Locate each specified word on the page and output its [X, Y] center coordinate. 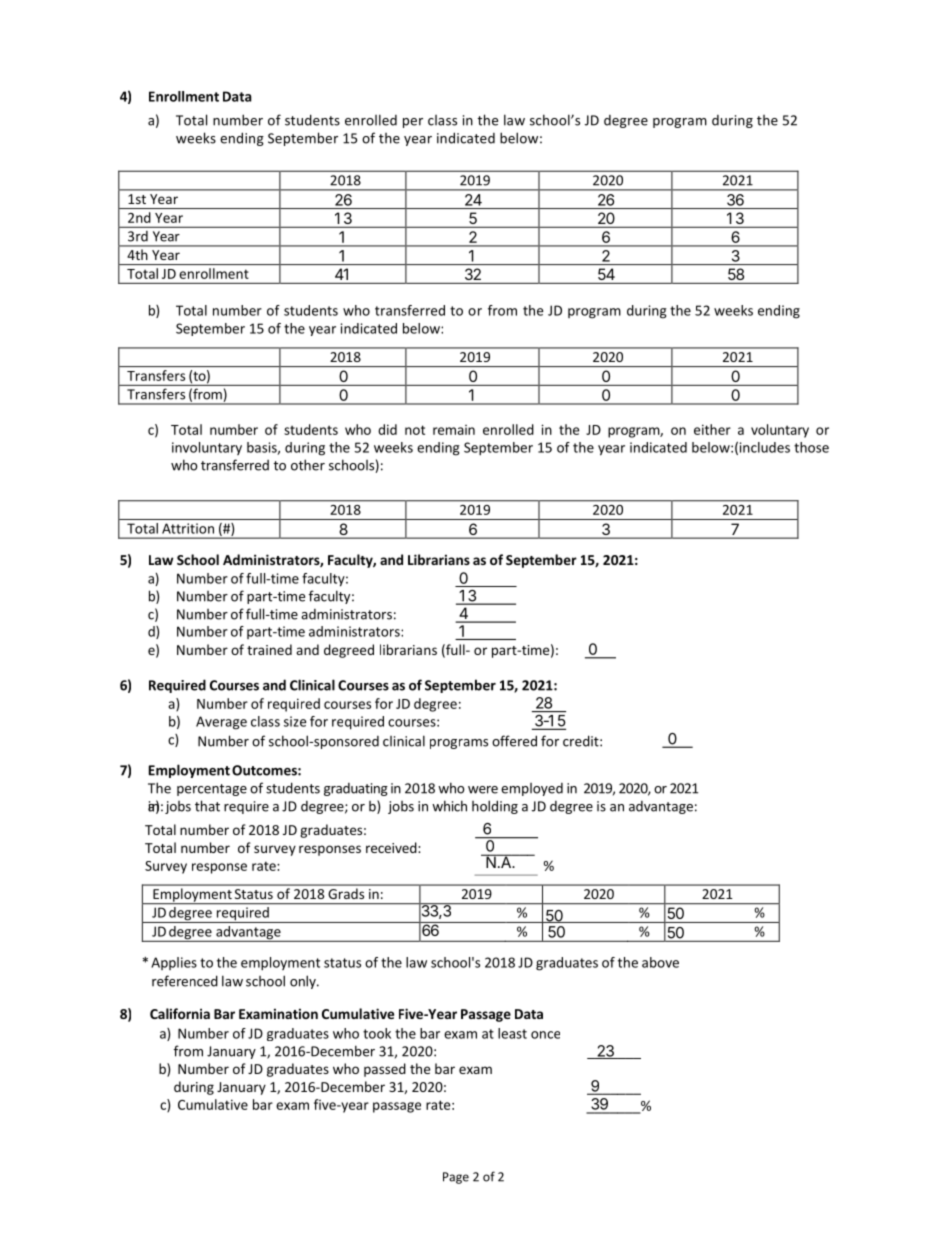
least [512, 1033]
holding [495, 807]
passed [385, 1070]
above [660, 962]
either [712, 429]
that [207, 806]
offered [514, 741]
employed [532, 789]
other [308, 465]
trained [269, 649]
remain [454, 430]
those [811, 447]
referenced [185, 981]
